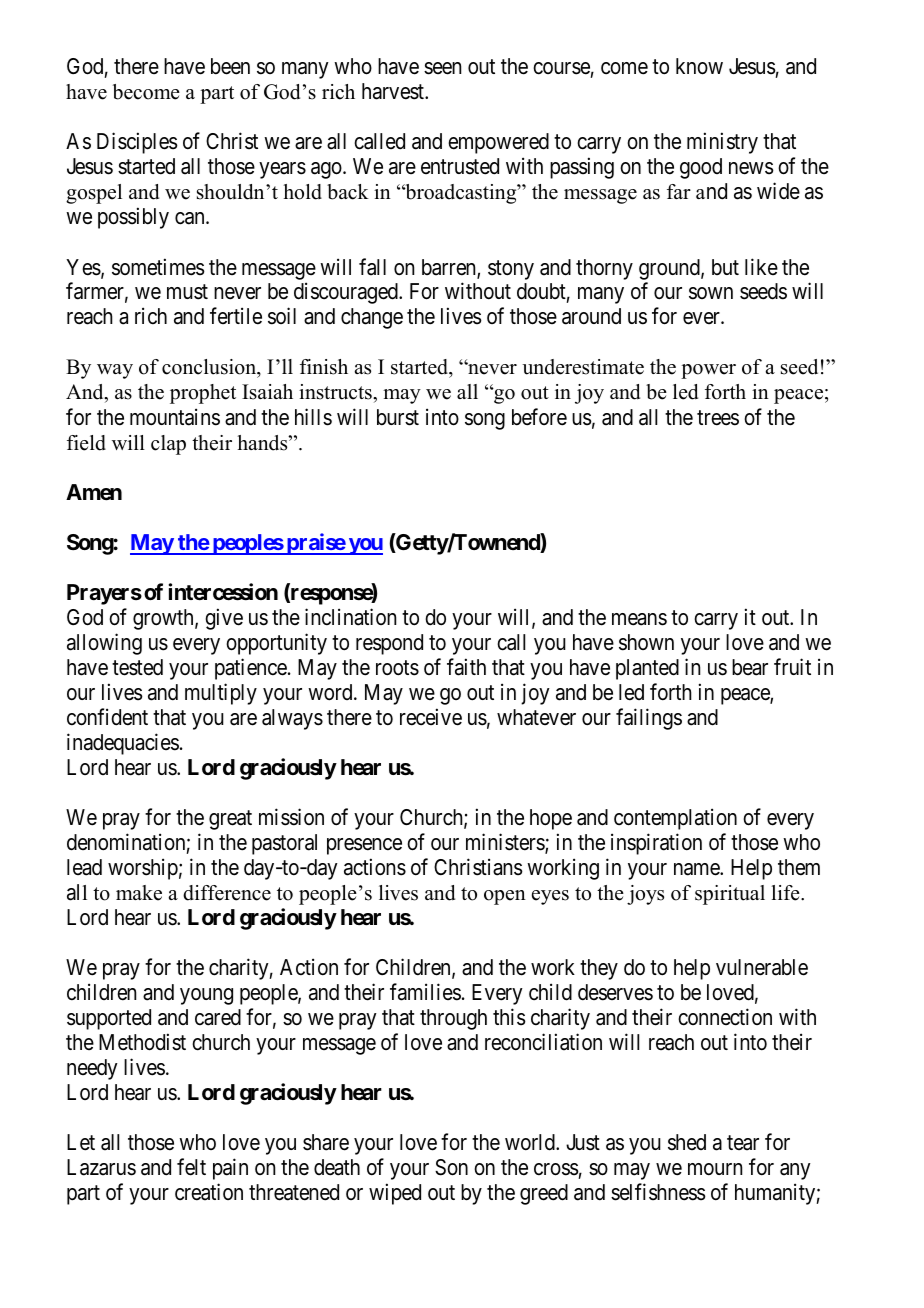 Image resolution: width=924 pixels, height=1308 pixels. Describe the element at coordinates (137, 143) in the document. I see `Disciples` at that location.
